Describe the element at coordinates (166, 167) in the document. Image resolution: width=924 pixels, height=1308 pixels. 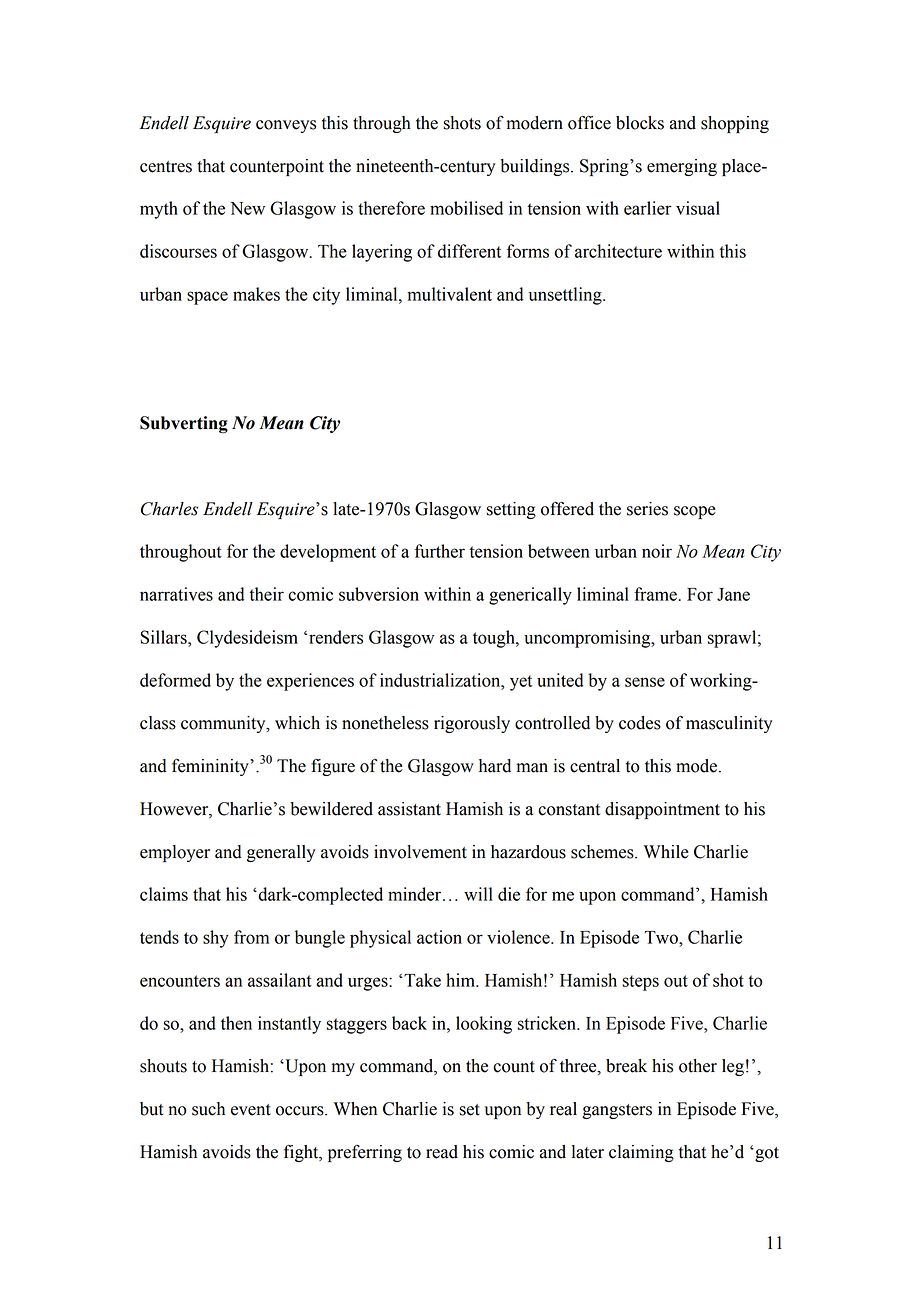
I see `centres` at that location.
